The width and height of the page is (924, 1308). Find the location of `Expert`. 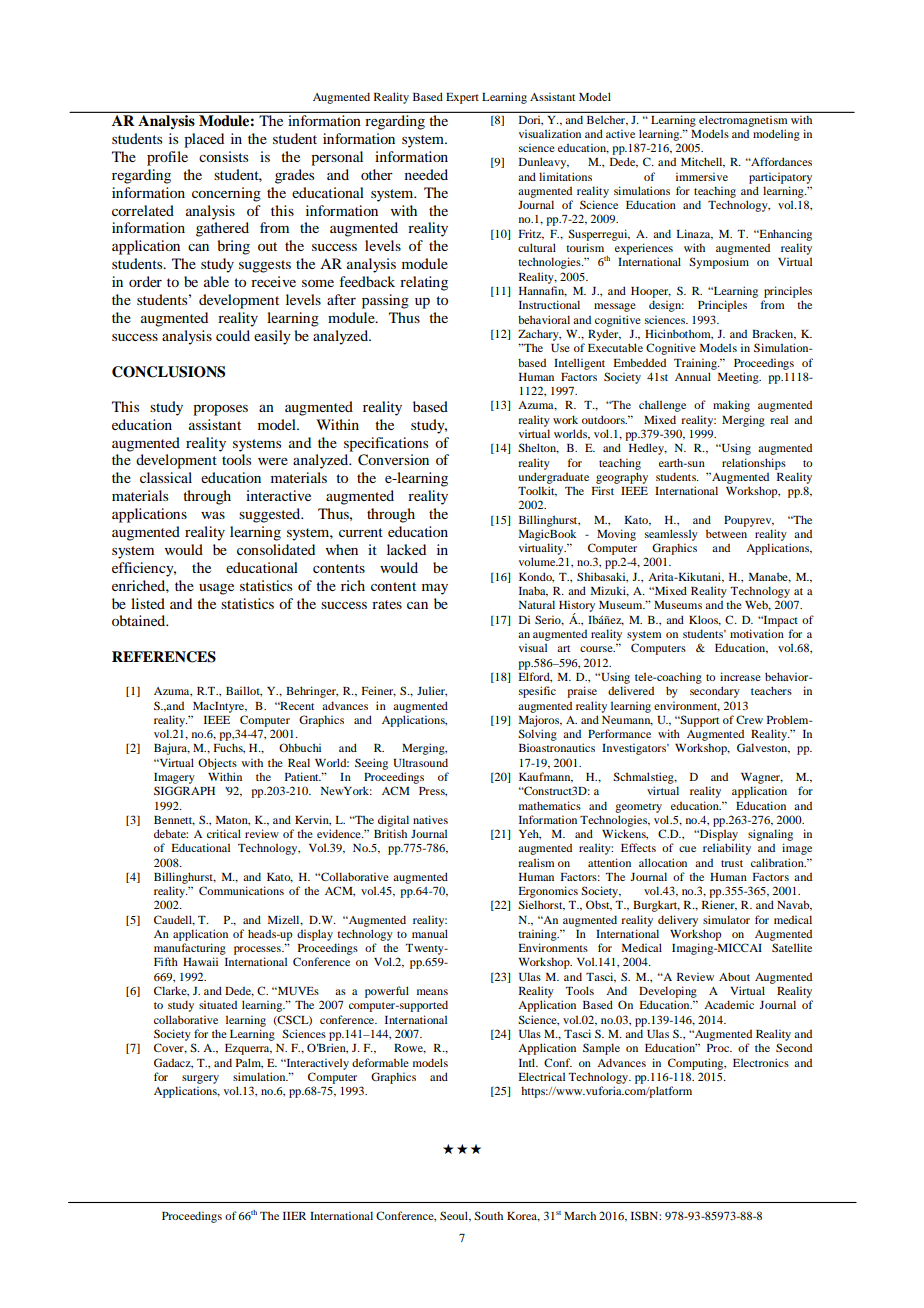

Expert is located at coordinates (462, 98).
